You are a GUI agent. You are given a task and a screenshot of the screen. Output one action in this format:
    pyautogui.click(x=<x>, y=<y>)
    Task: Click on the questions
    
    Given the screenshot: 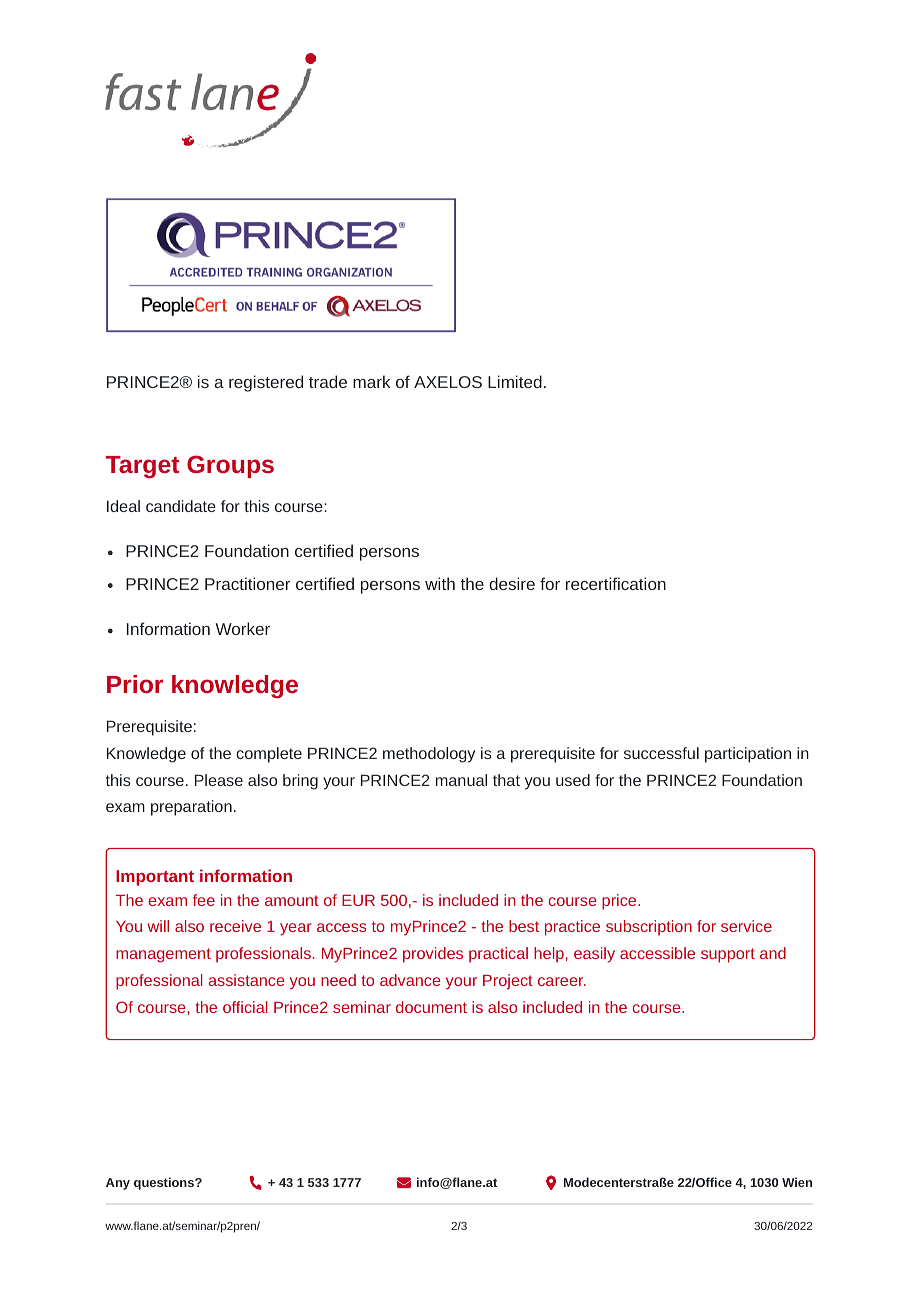 What is the action you would take?
    pyautogui.click(x=165, y=1183)
